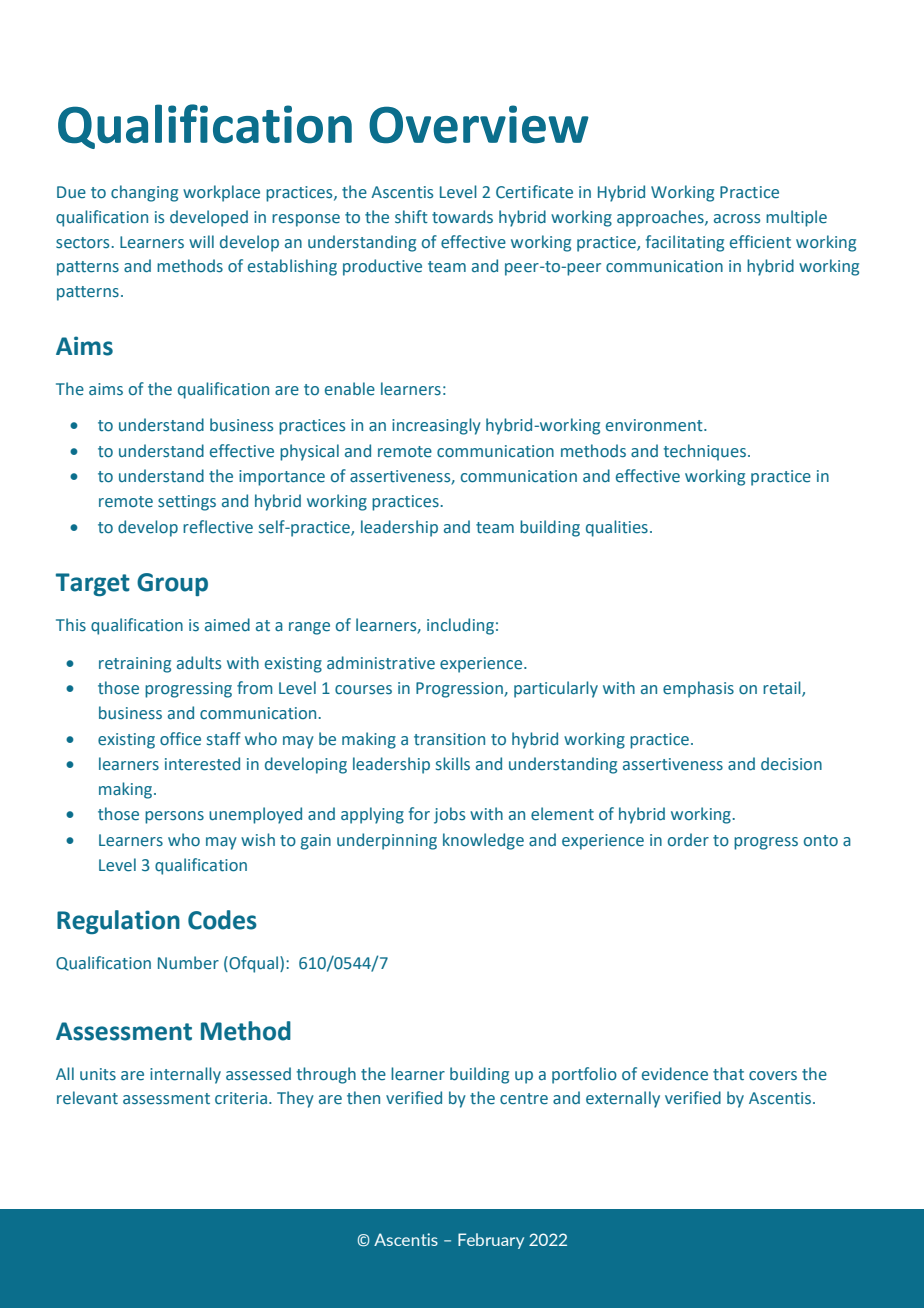 The image size is (924, 1308). I want to click on relevant, so click(87, 1098).
